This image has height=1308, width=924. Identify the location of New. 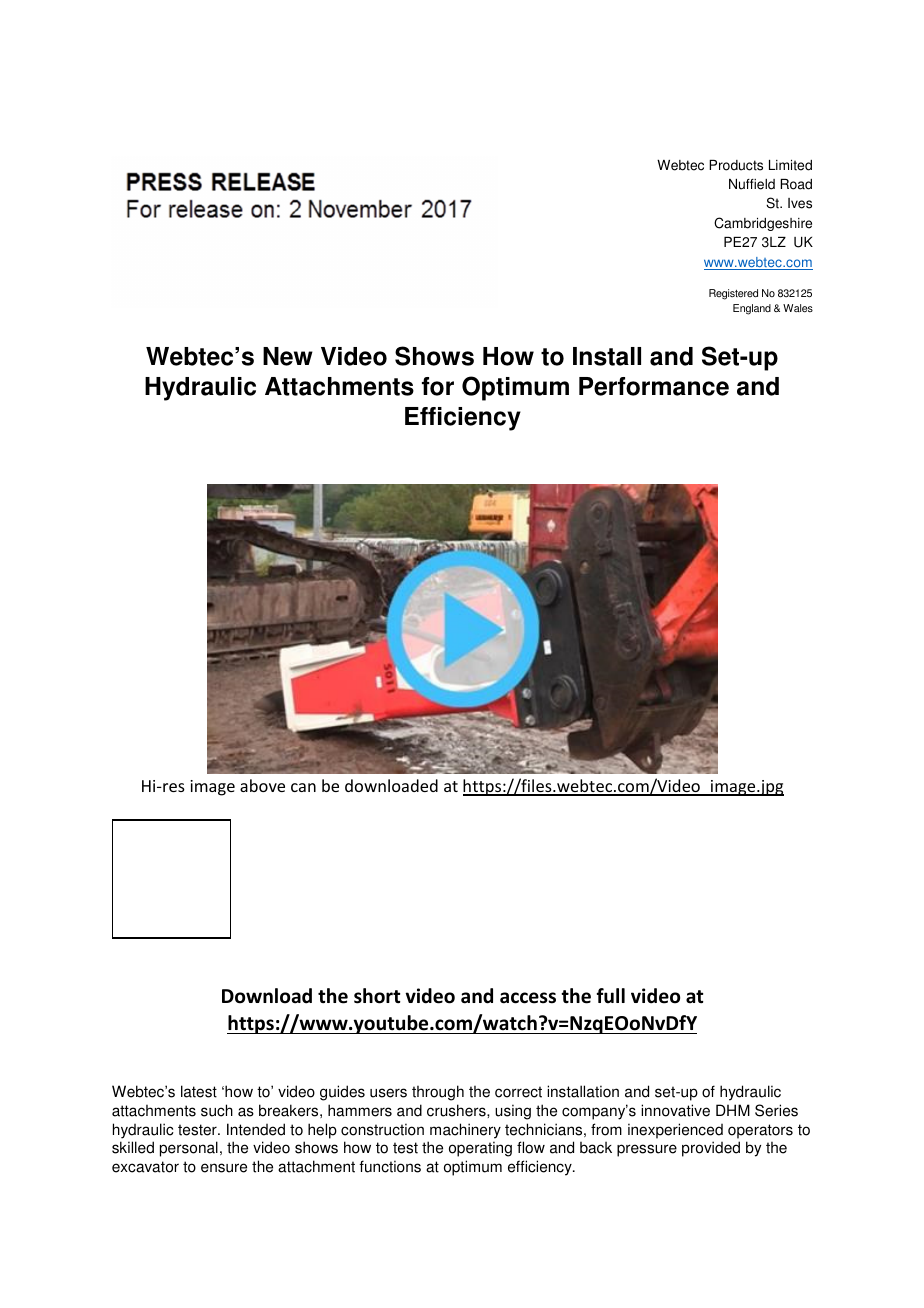
(288, 356).
